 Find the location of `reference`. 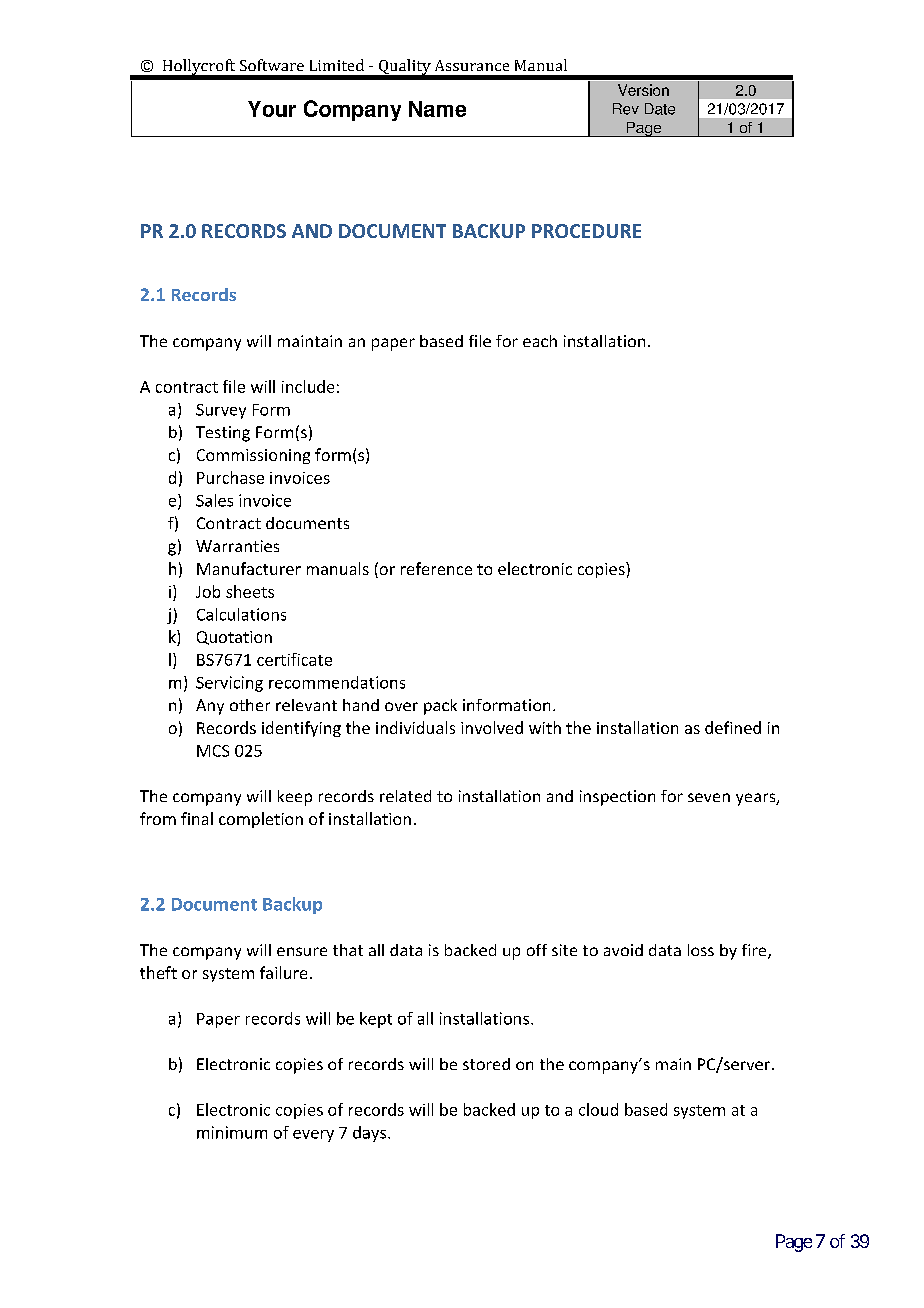

reference is located at coordinates (436, 568).
